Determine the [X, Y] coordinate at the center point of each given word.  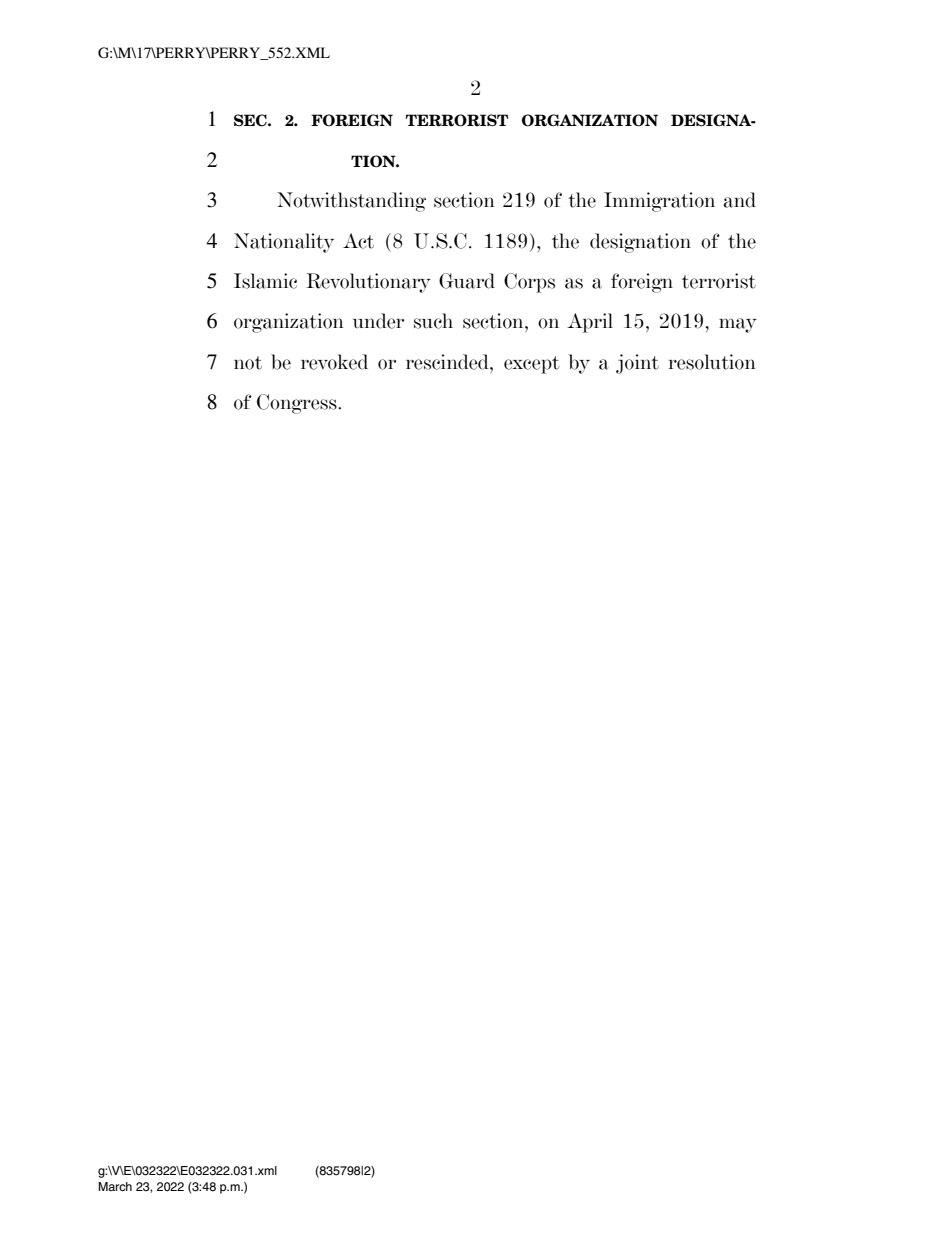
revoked [334, 362]
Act [358, 241]
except [531, 365]
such [433, 321]
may [738, 325]
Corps [529, 283]
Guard [467, 281]
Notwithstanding [351, 202]
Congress [298, 404]
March [115, 1186]
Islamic [265, 281]
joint [637, 364]
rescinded [448, 362]
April [590, 323]
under [378, 321]
